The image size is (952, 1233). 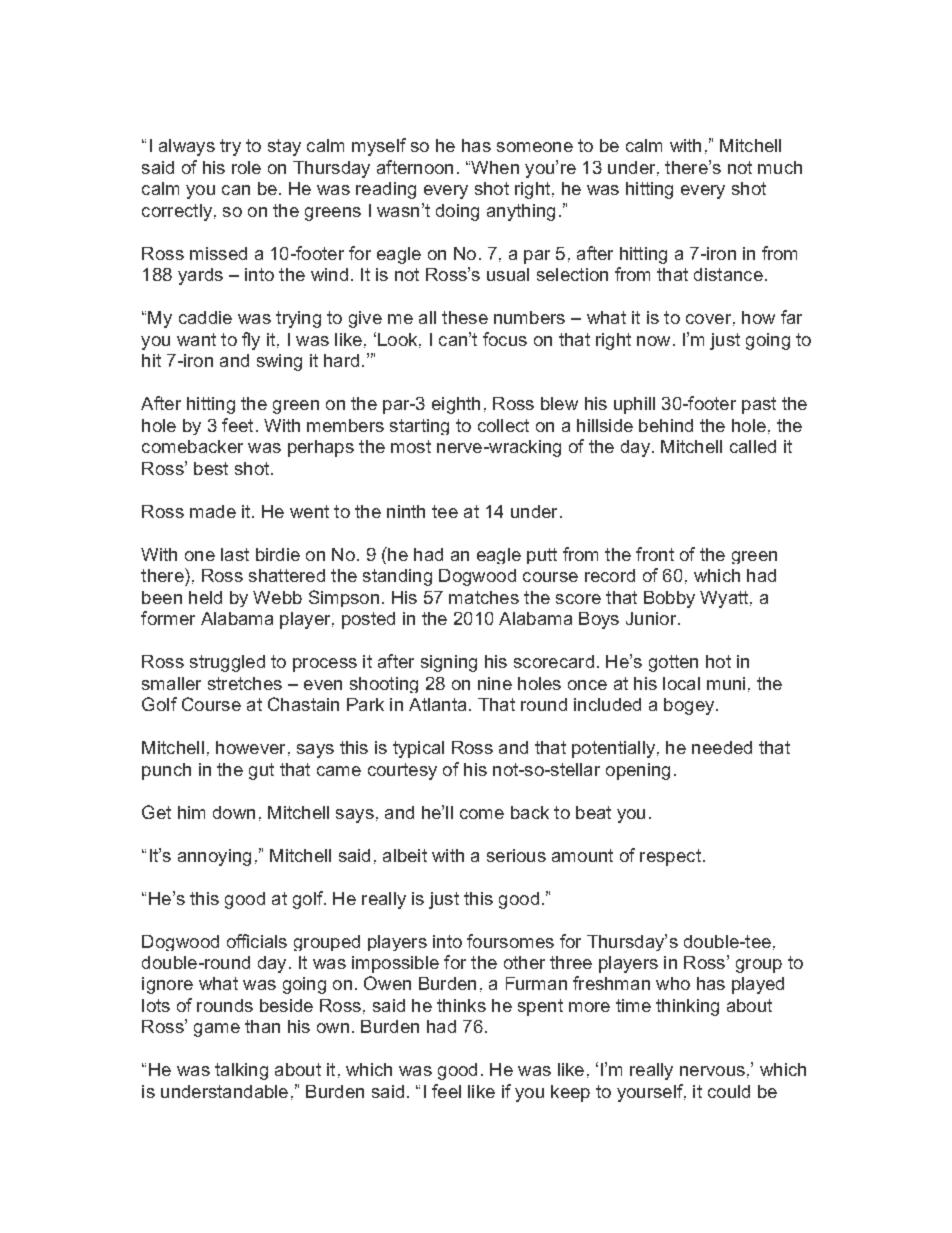 I want to click on matches, so click(x=484, y=597).
